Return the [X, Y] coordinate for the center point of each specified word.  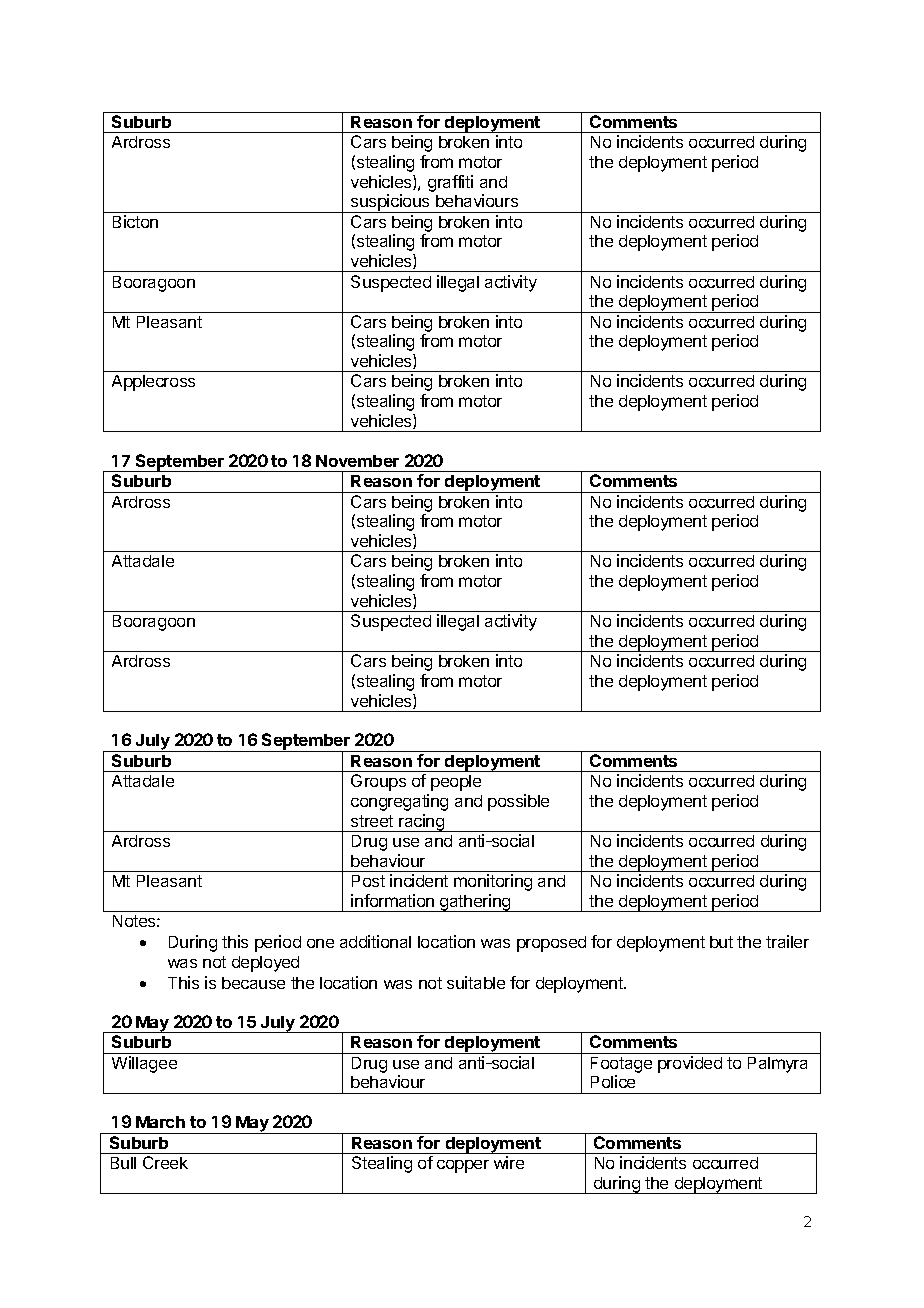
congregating [399, 802]
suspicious [390, 203]
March [160, 1122]
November [357, 461]
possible [518, 802]
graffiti [450, 183]
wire [509, 1162]
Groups [378, 782]
